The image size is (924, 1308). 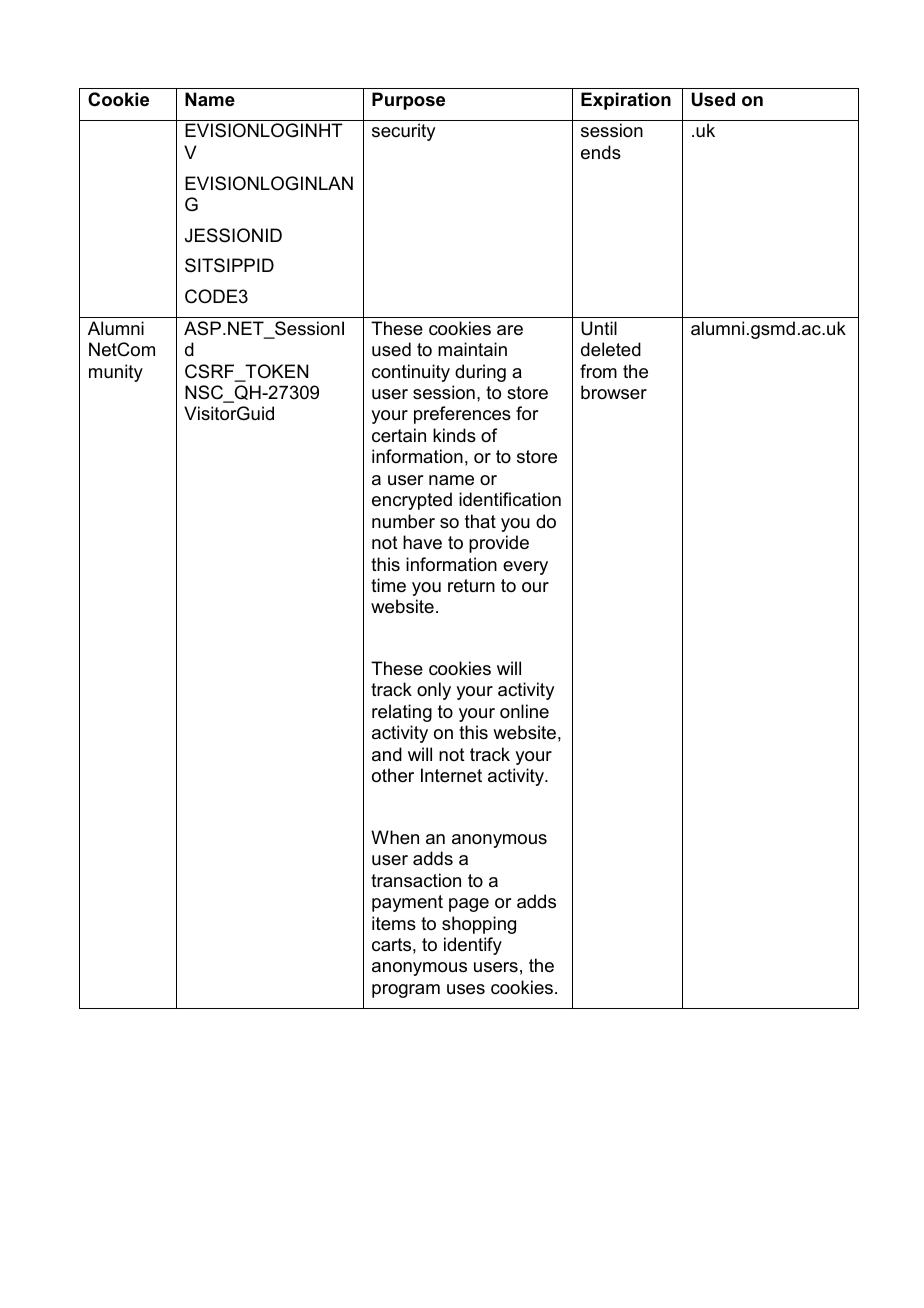 I want to click on every, so click(x=525, y=568).
